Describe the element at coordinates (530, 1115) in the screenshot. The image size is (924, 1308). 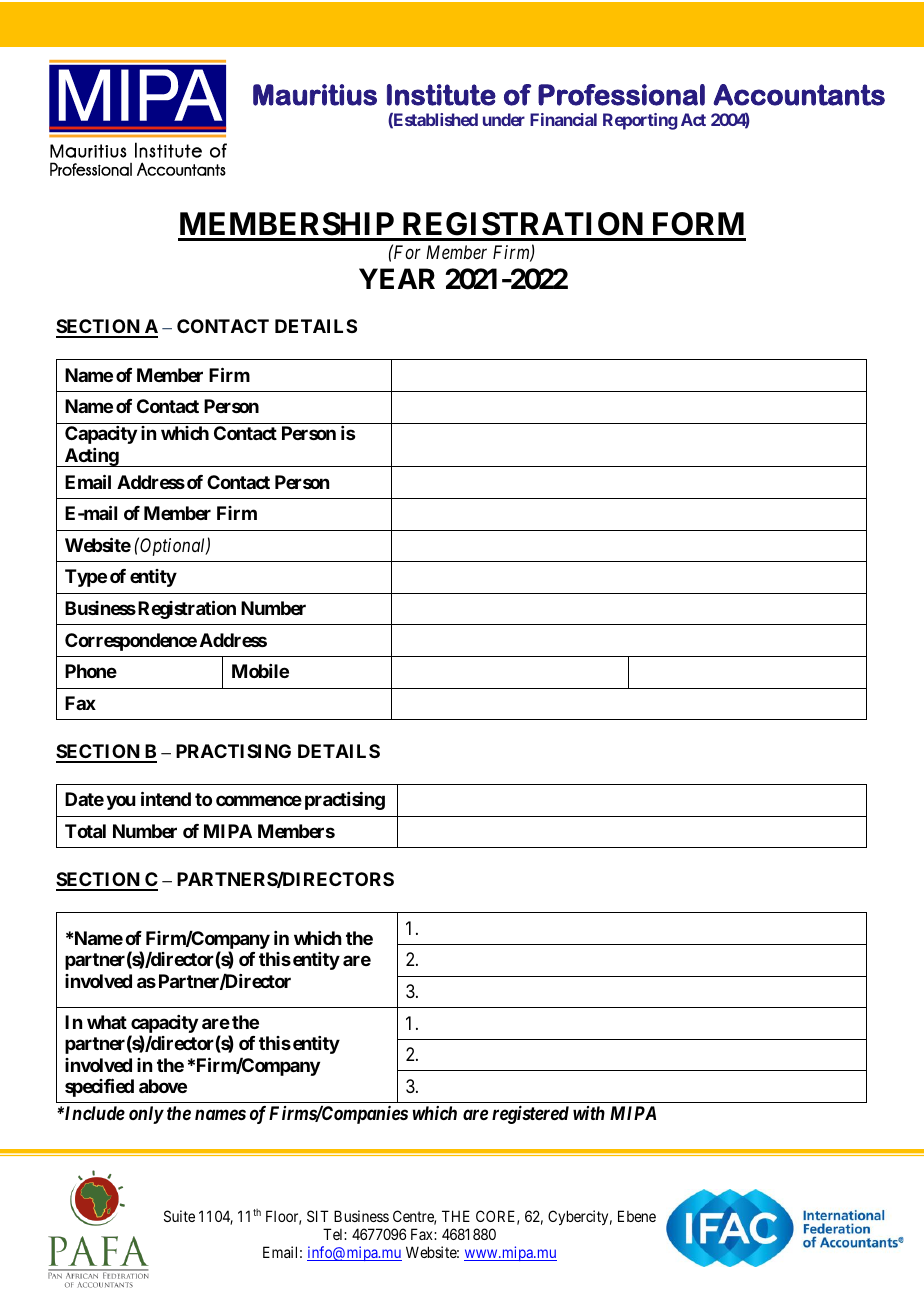
I see `registered` at that location.
